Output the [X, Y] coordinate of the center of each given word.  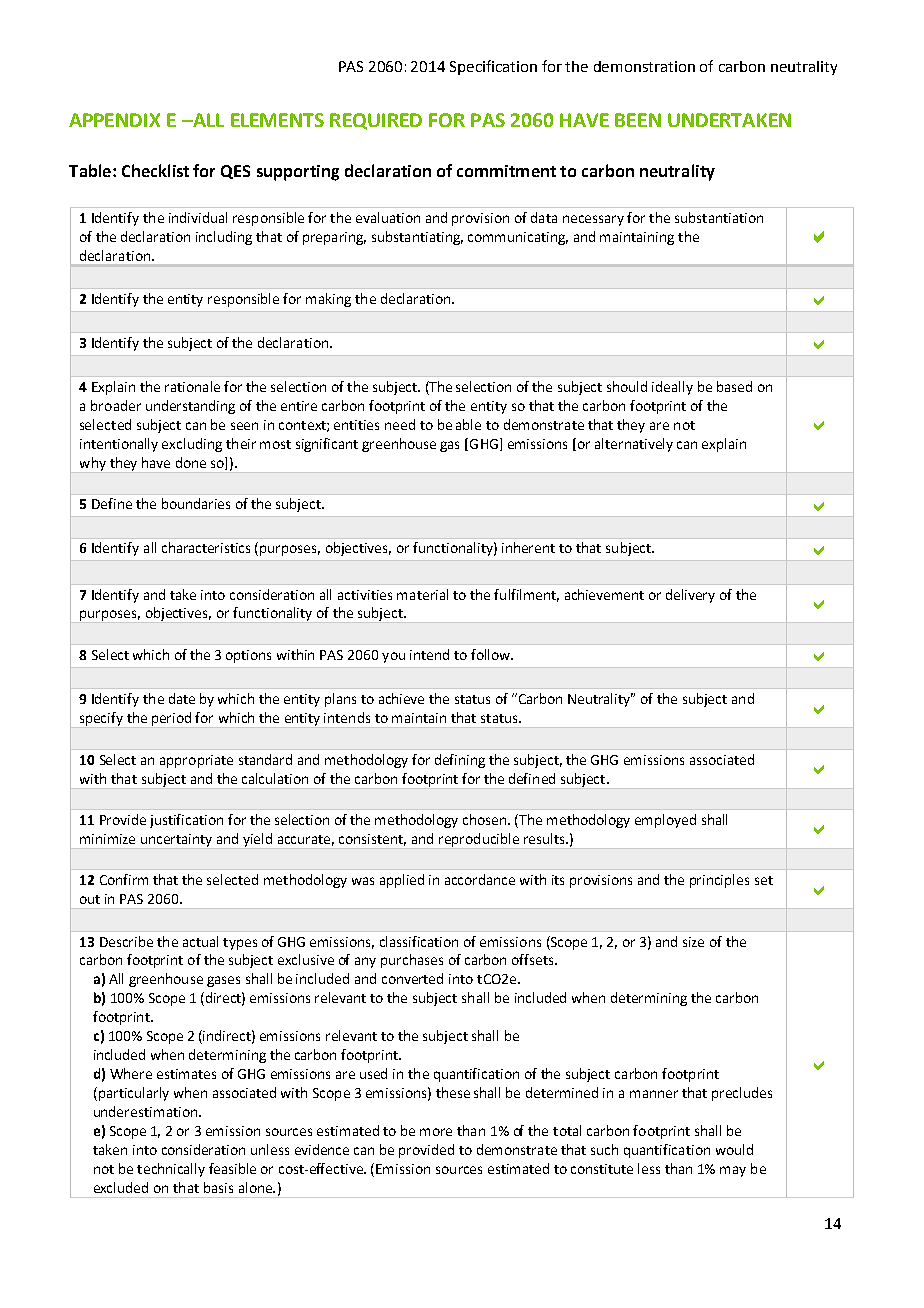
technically [171, 1170]
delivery [690, 596]
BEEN [638, 120]
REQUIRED [376, 121]
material [422, 594]
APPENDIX [114, 120]
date [182, 698]
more [436, 1132]
